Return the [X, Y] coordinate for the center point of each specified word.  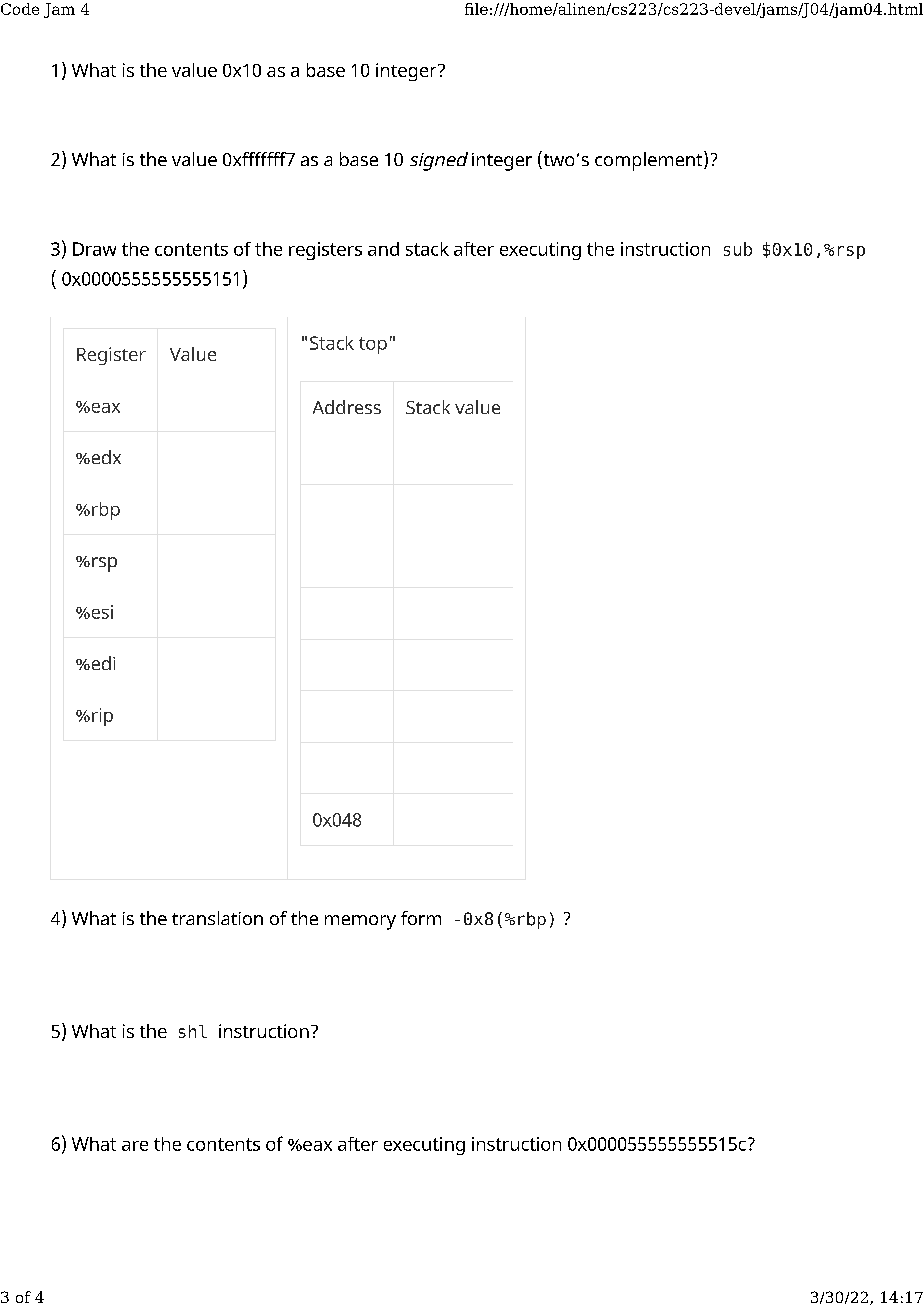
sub [738, 249]
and [383, 249]
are [135, 1146]
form [421, 918]
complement [650, 161]
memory [360, 922]
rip [102, 717]
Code [20, 9]
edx [105, 457]
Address [347, 407]
